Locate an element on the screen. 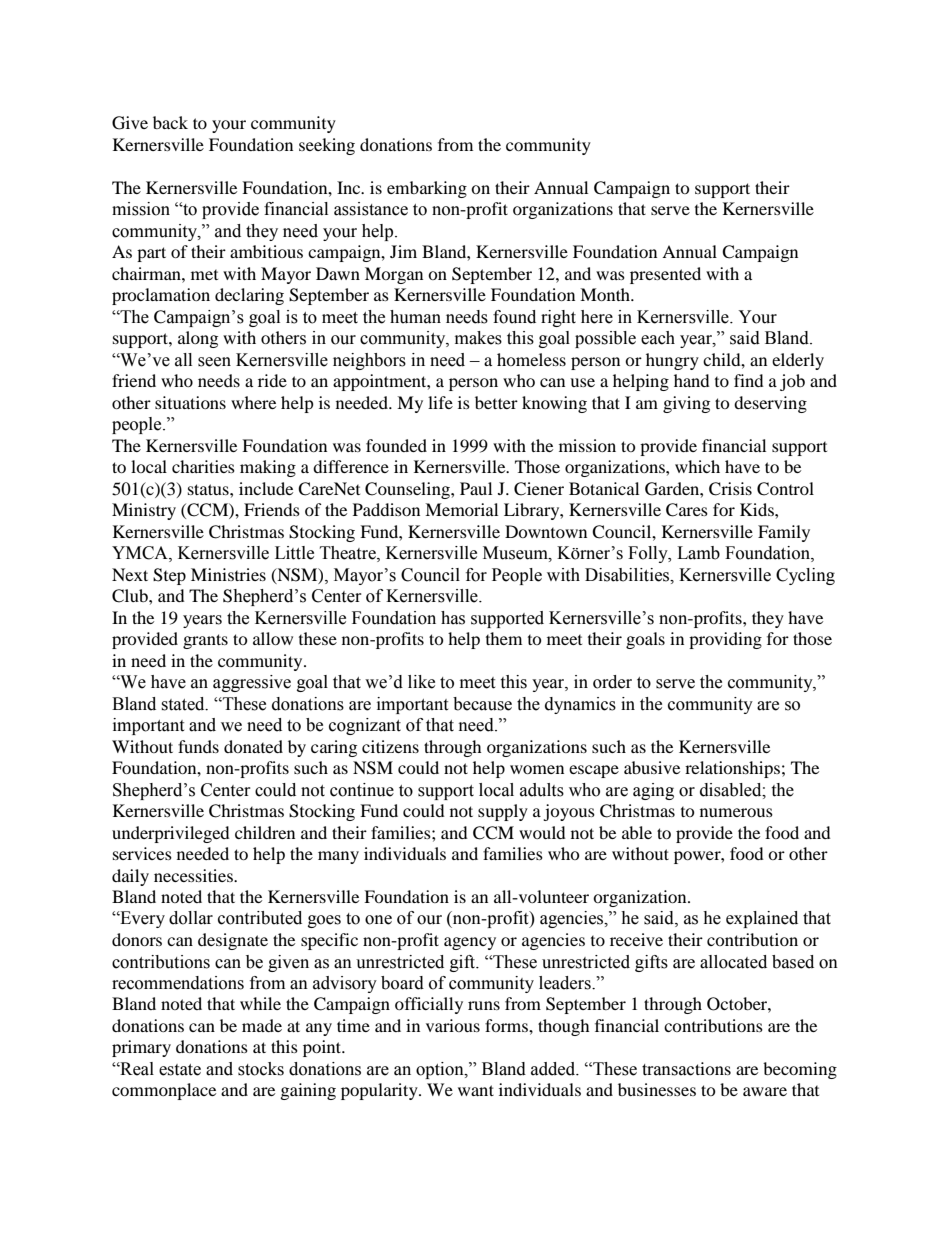 This screenshot has width=952, height=1233. Paul is located at coordinates (476, 488).
